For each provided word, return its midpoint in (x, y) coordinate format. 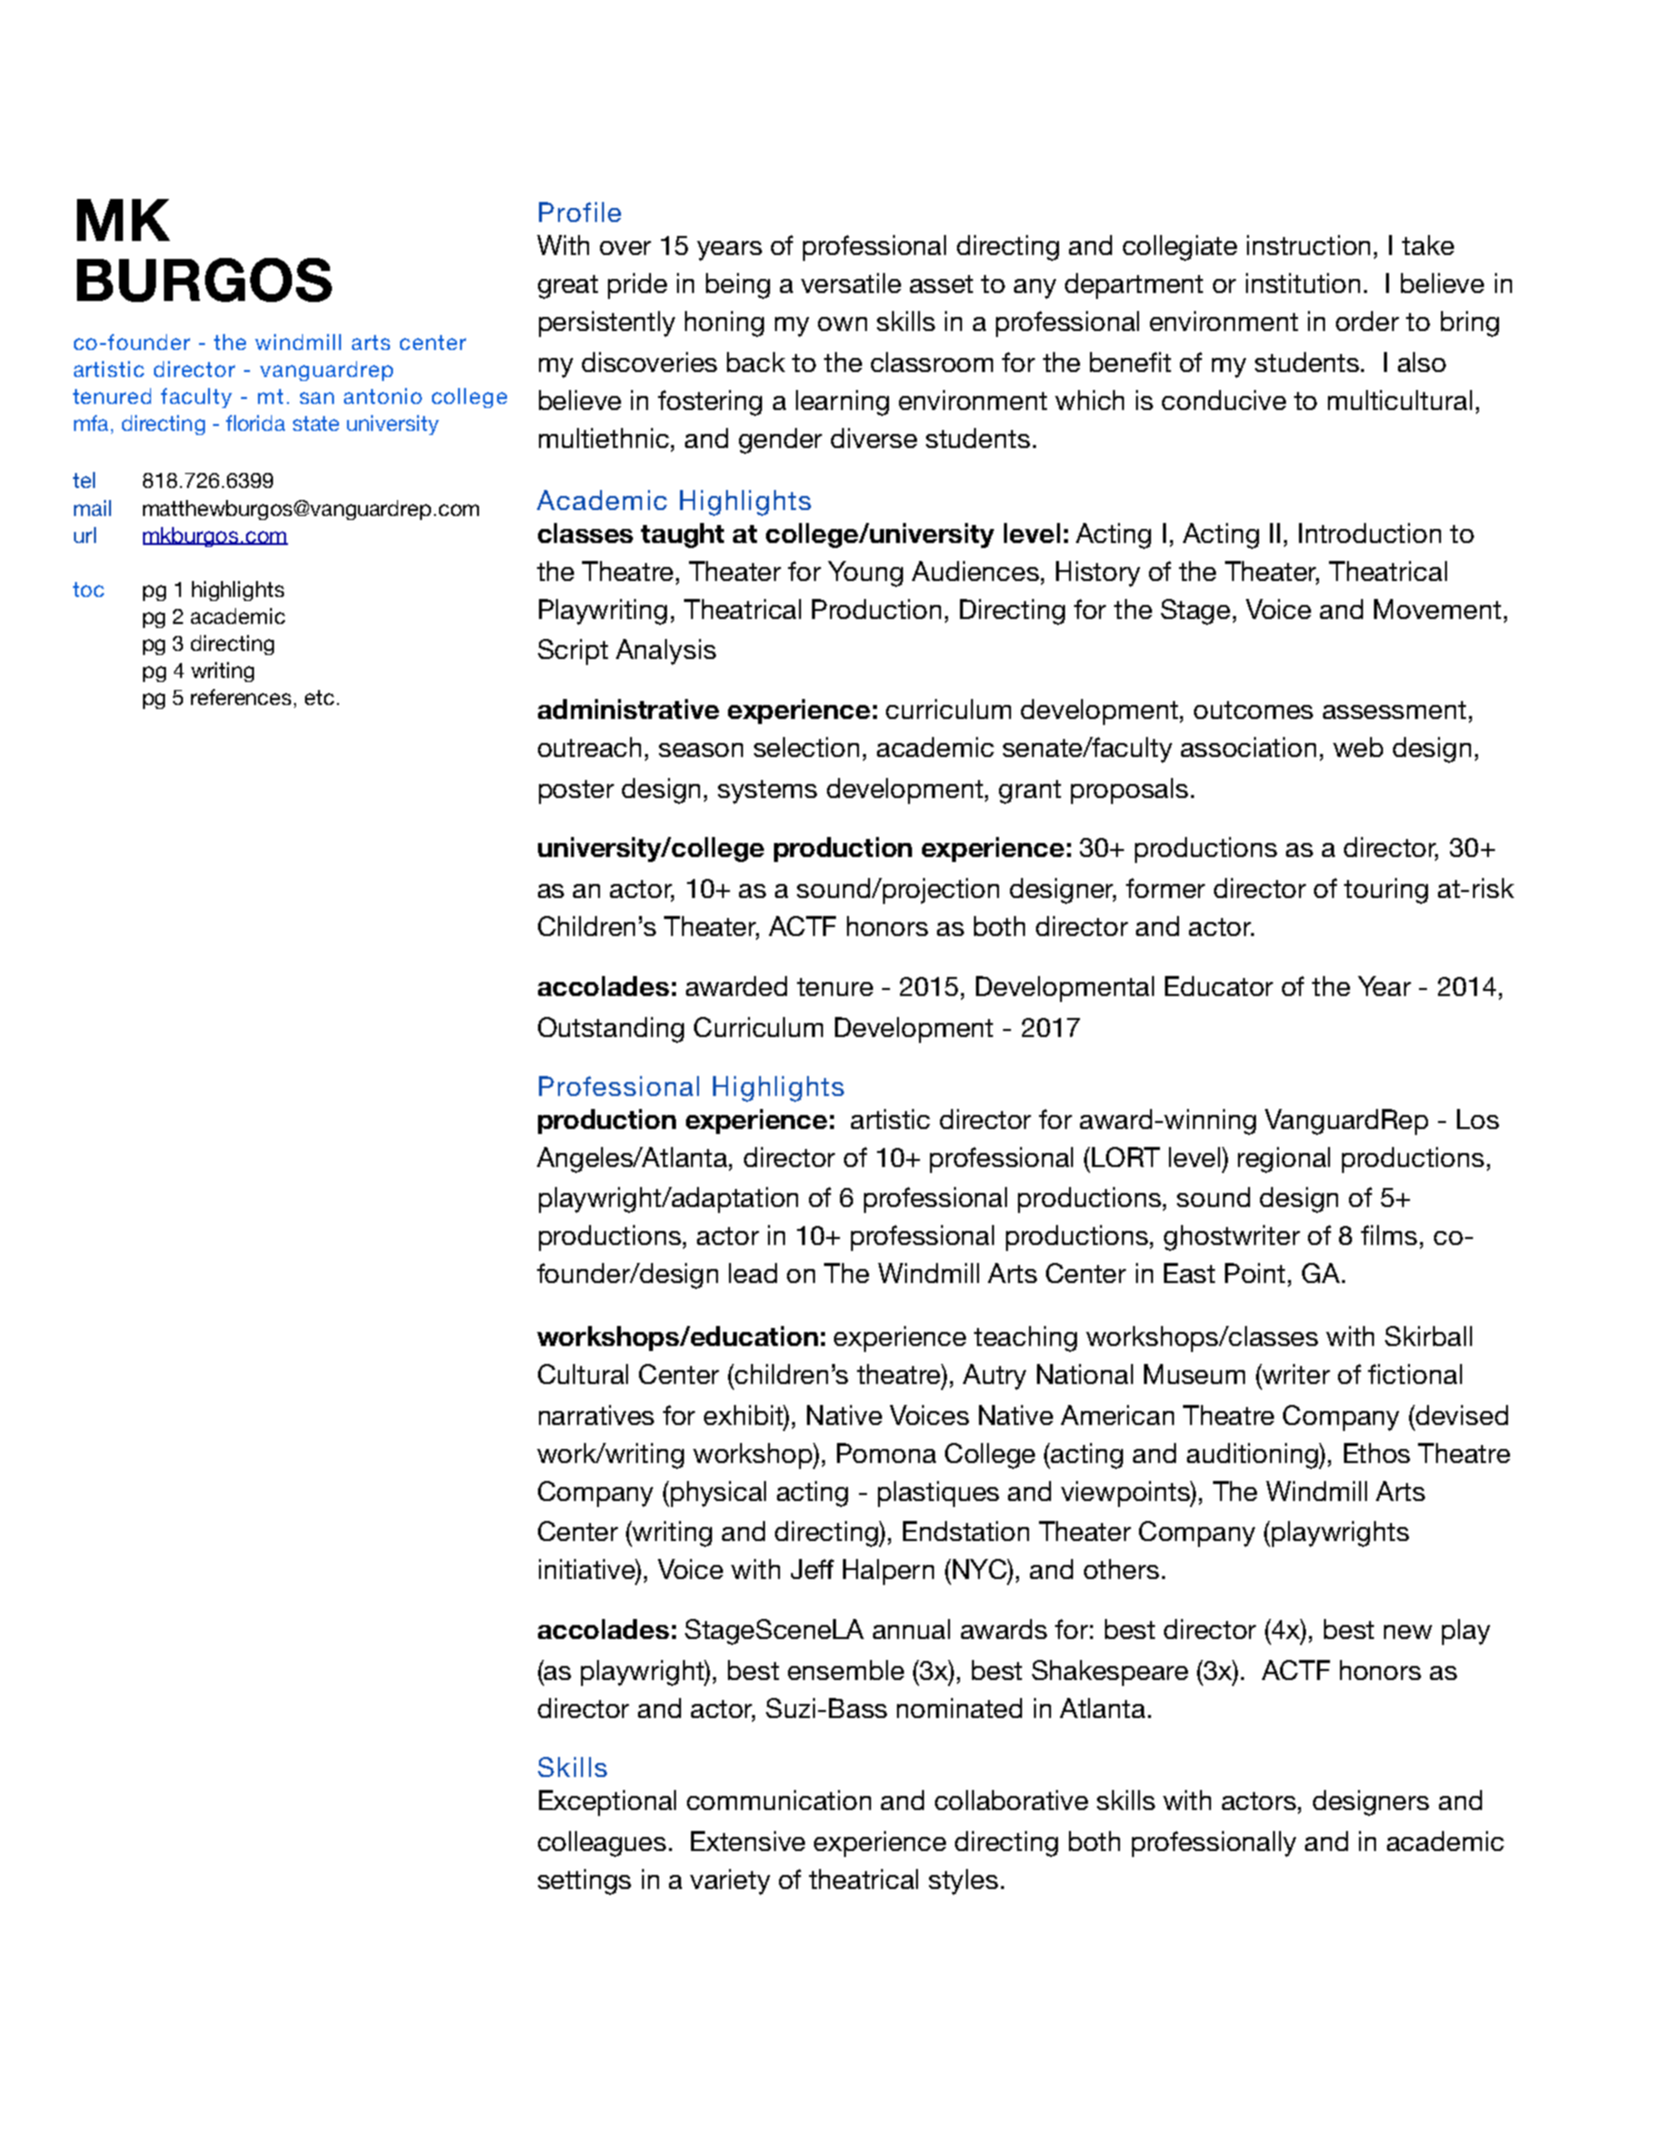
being (738, 286)
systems (767, 792)
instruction (1308, 245)
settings (584, 1882)
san (317, 398)
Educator (1219, 986)
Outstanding (611, 1030)
